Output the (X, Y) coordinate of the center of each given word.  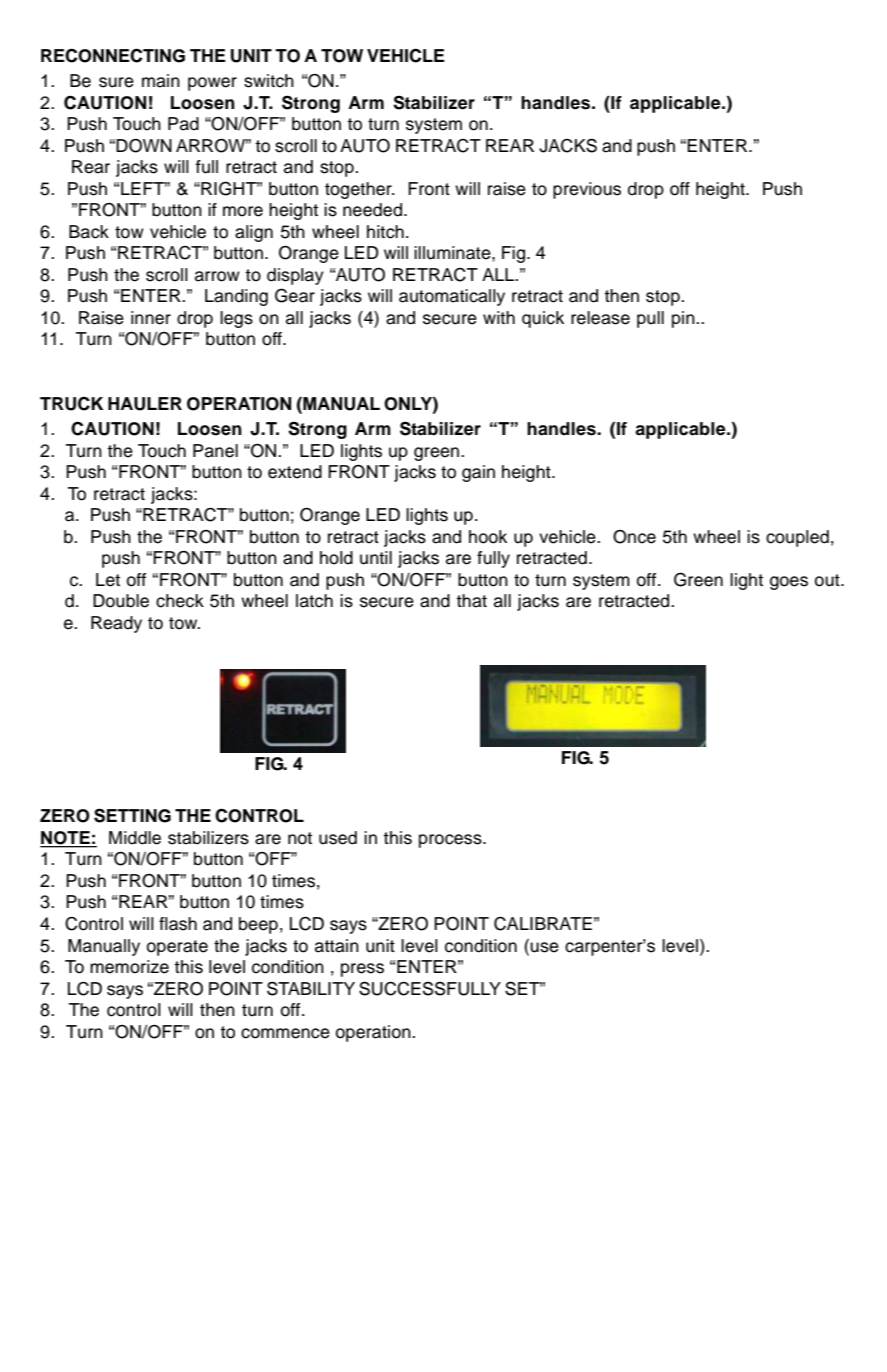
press (362, 970)
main (161, 81)
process (451, 841)
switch (269, 81)
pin (684, 319)
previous (587, 190)
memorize (129, 967)
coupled (797, 538)
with (499, 317)
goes (789, 583)
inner (151, 318)
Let (108, 580)
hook (488, 537)
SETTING (132, 815)
